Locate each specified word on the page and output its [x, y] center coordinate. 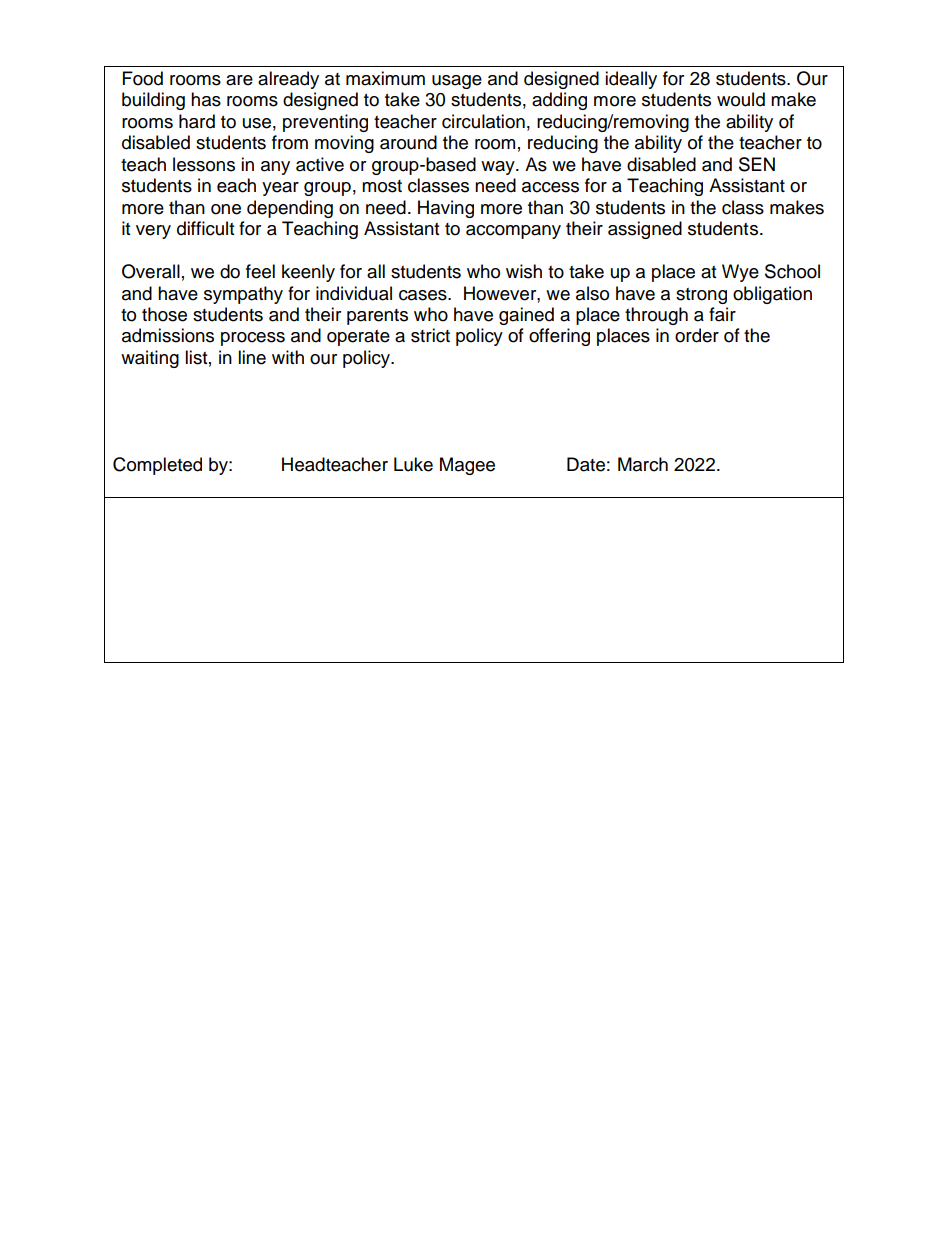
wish [524, 271]
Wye [740, 273]
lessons [204, 164]
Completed [157, 466]
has [206, 99]
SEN [757, 164]
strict [430, 335]
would [741, 99]
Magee [467, 466]
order [697, 335]
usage [457, 82]
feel [260, 271]
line [252, 357]
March [643, 464]
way [499, 168]
